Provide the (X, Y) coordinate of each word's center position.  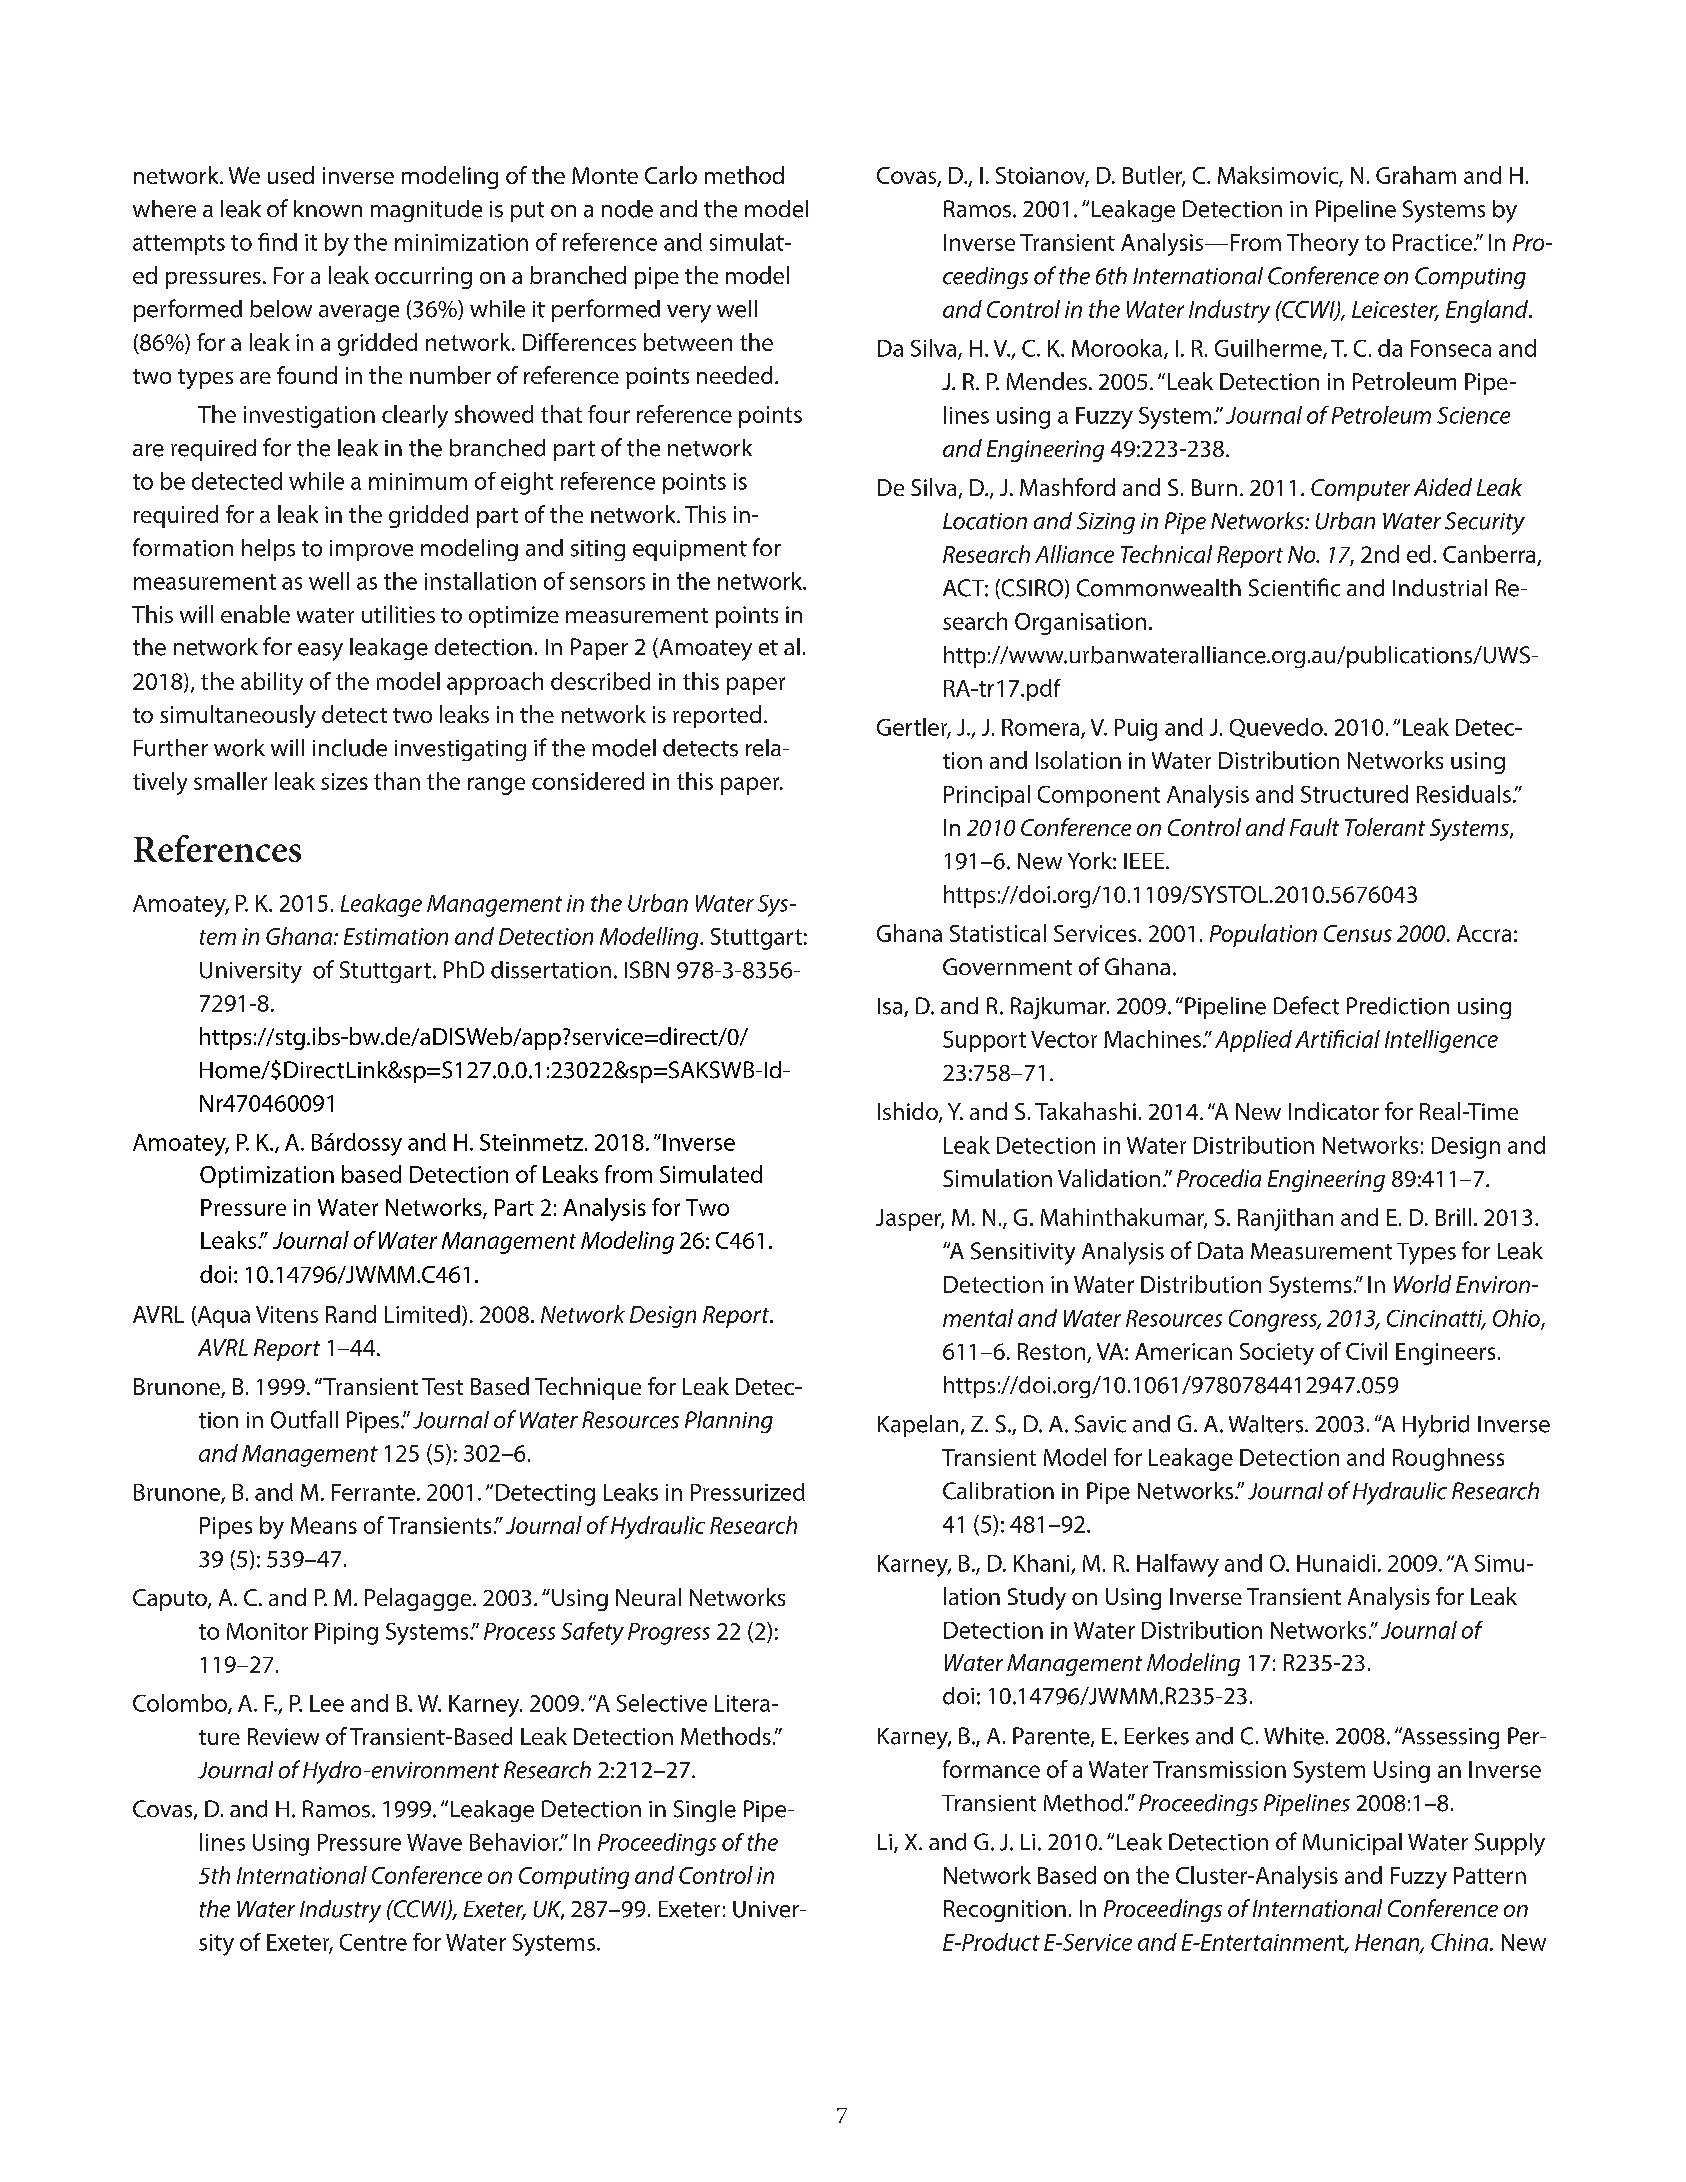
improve (371, 550)
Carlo (671, 175)
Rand (351, 1314)
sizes (344, 781)
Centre (373, 1942)
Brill (1453, 1217)
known (328, 208)
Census (1358, 933)
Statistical (998, 933)
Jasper (910, 1220)
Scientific (1294, 587)
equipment (690, 550)
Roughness (1448, 1459)
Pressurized (748, 1492)
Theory (1323, 244)
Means (324, 1525)
